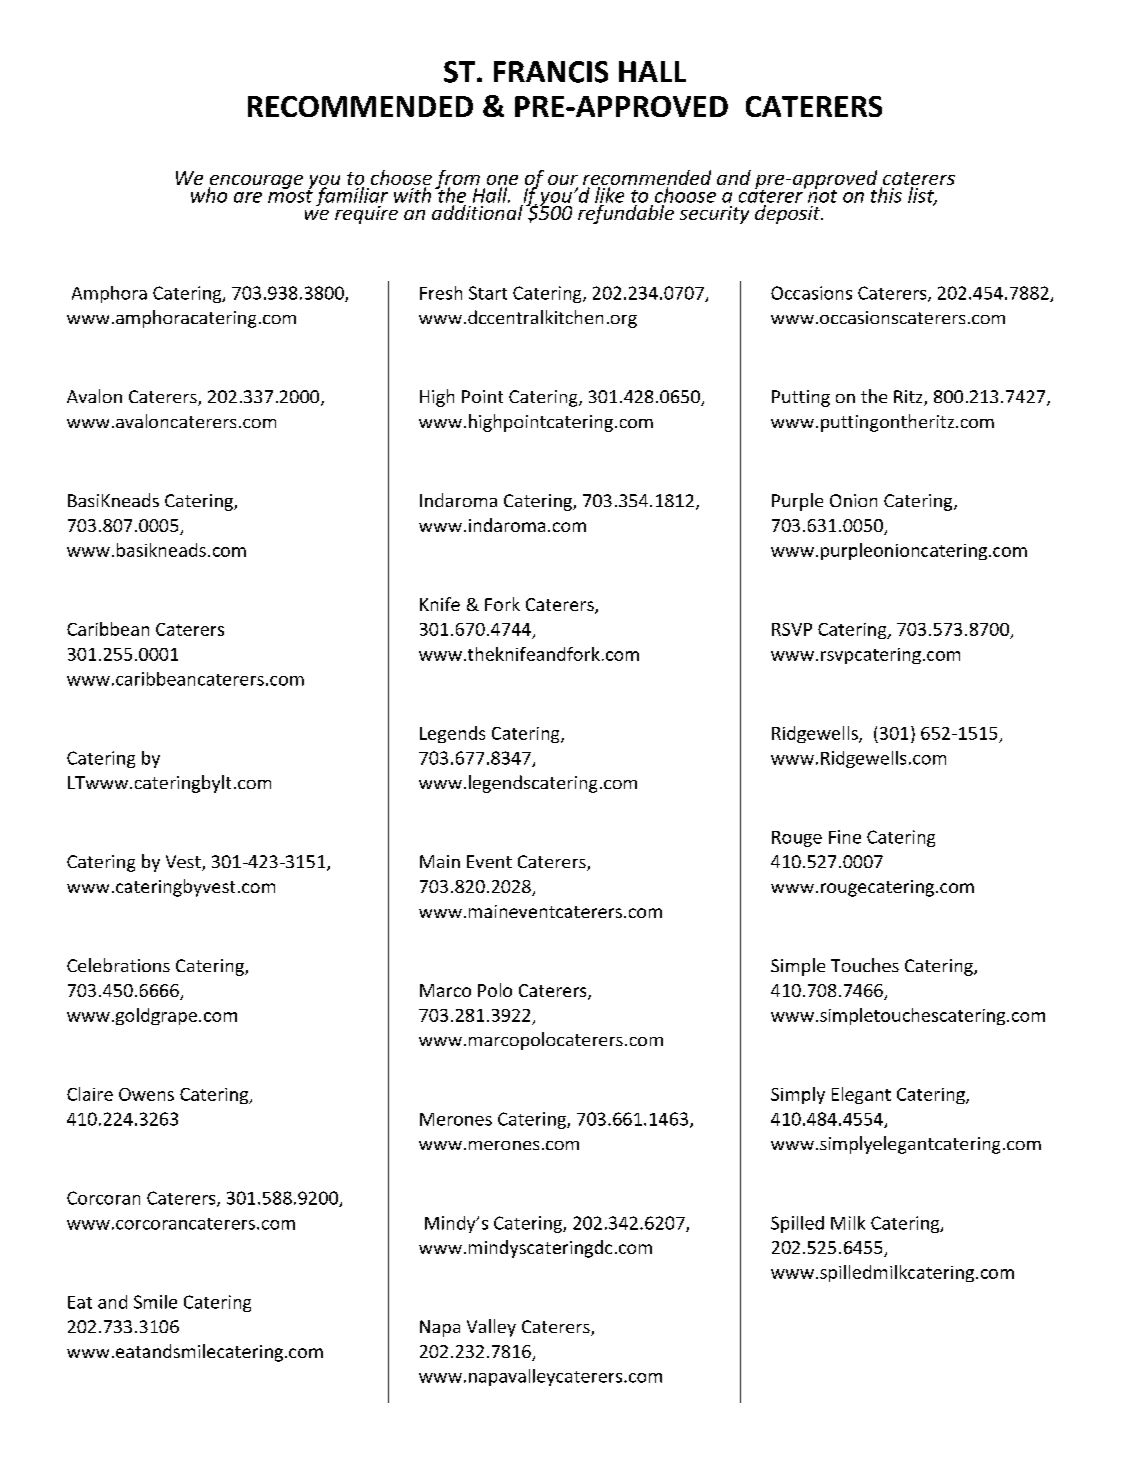 This screenshot has width=1129, height=1461. What do you see at coordinates (146, 1094) in the screenshot?
I see `Owens` at bounding box center [146, 1094].
